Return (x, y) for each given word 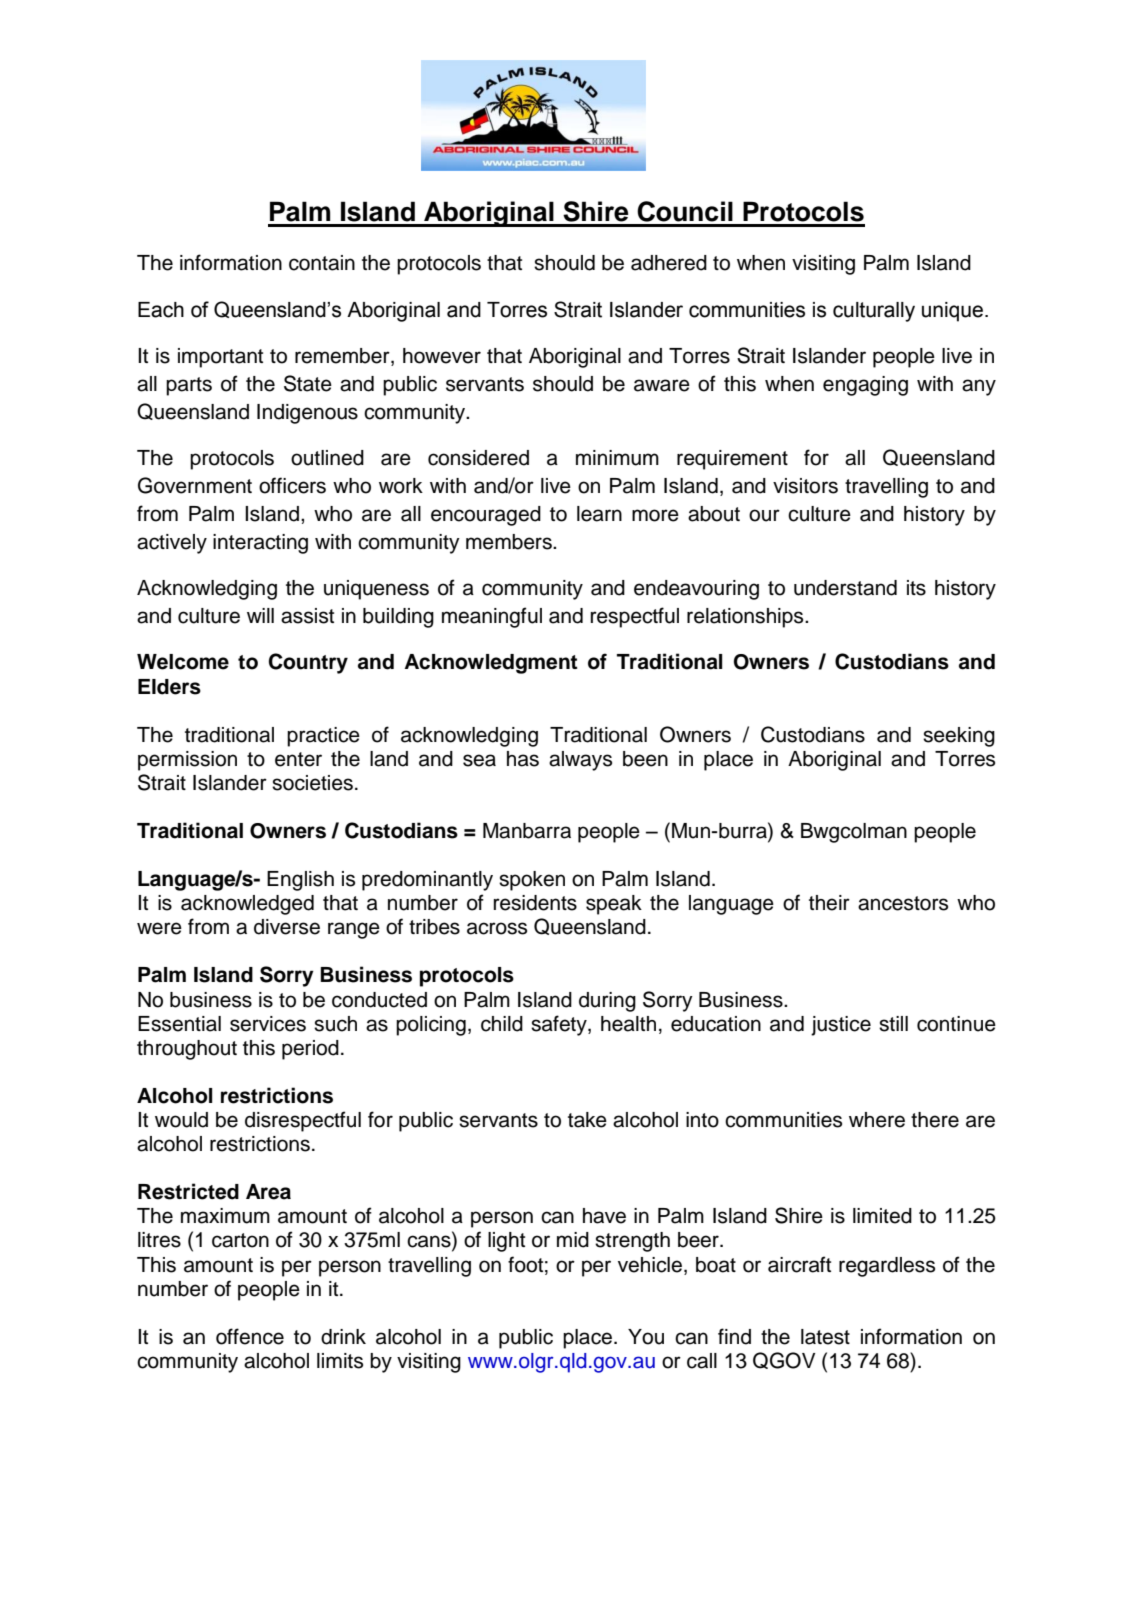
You (646, 1337)
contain (322, 263)
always (580, 761)
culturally (874, 312)
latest (825, 1337)
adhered (669, 263)
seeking (959, 737)
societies (312, 783)
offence (250, 1336)
